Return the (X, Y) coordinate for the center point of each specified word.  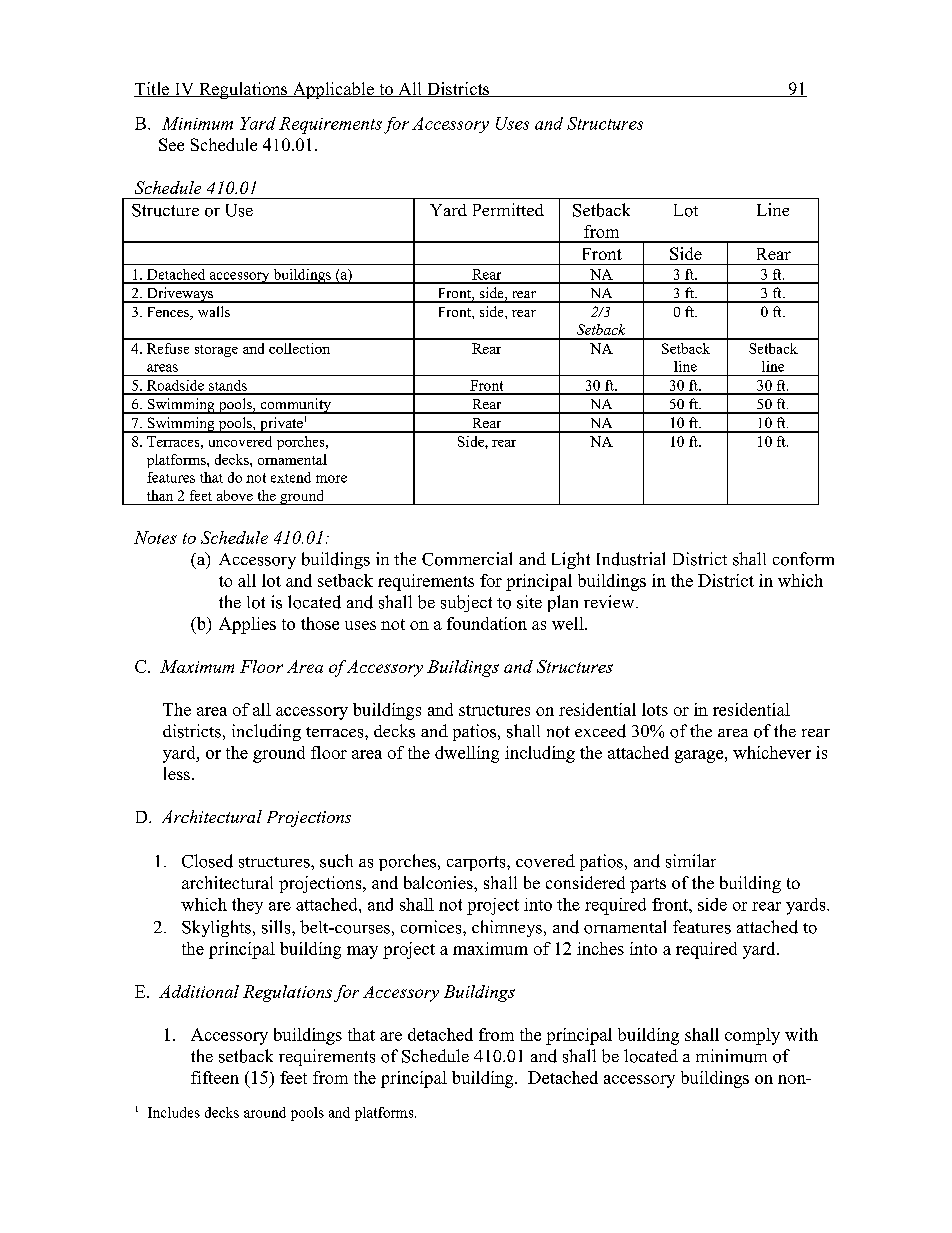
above (235, 495)
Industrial (631, 559)
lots (655, 709)
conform (803, 559)
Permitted (508, 209)
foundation (487, 623)
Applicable (333, 90)
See (171, 144)
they (247, 906)
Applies (247, 625)
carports (477, 863)
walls (214, 311)
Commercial (467, 559)
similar (691, 861)
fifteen (215, 1077)
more (331, 479)
